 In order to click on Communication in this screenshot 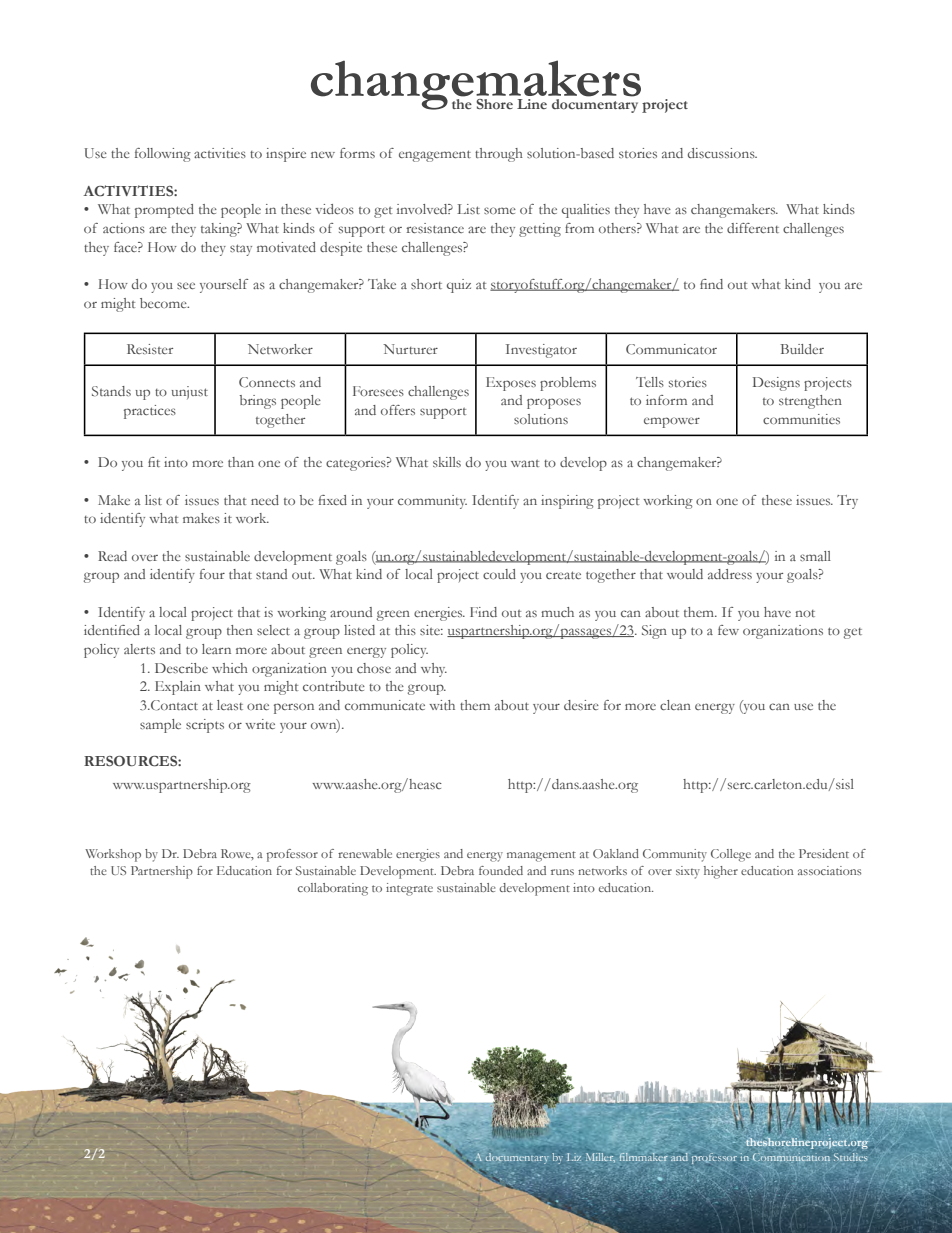, I will do `click(791, 1157)`.
